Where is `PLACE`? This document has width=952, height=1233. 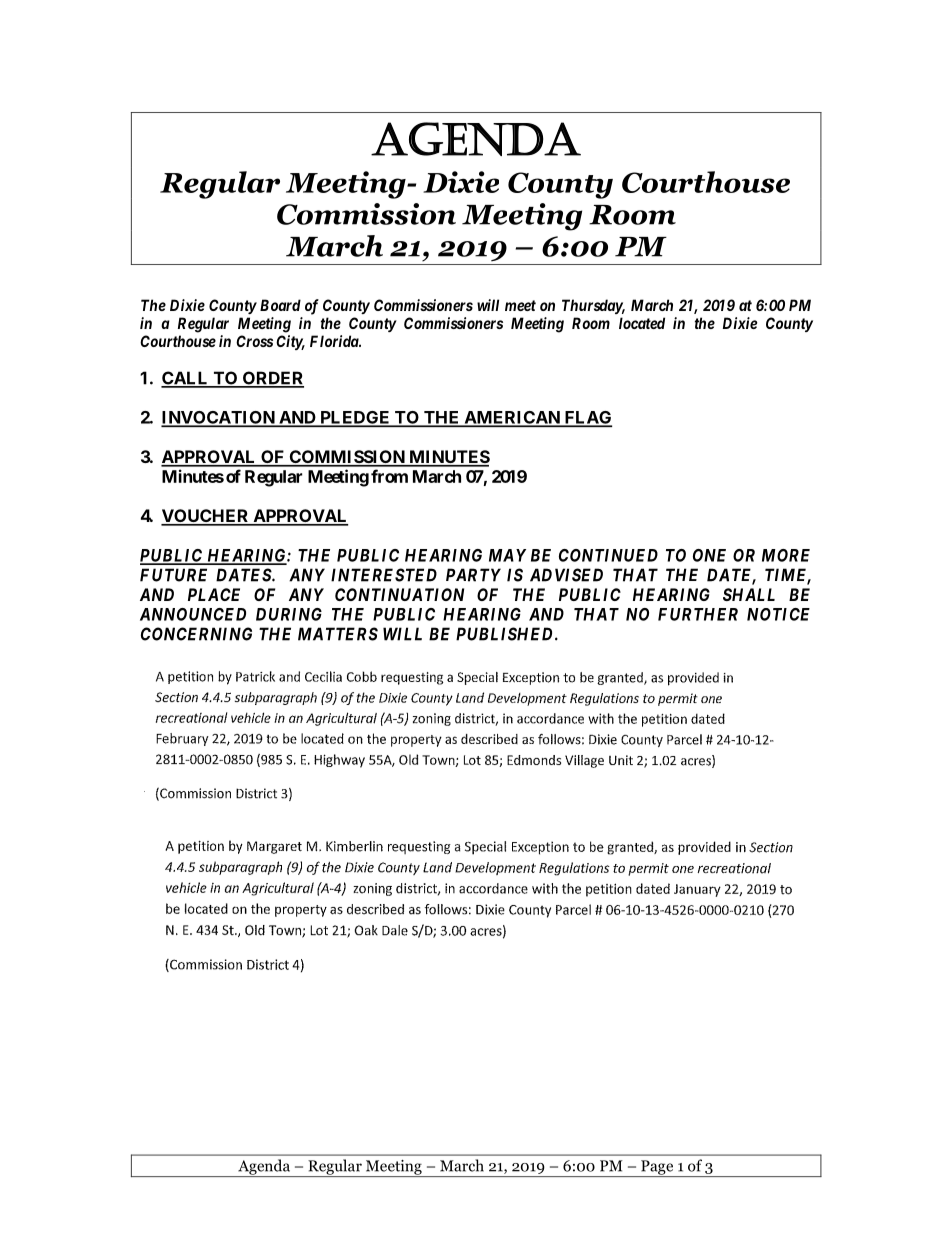 PLACE is located at coordinates (214, 594).
